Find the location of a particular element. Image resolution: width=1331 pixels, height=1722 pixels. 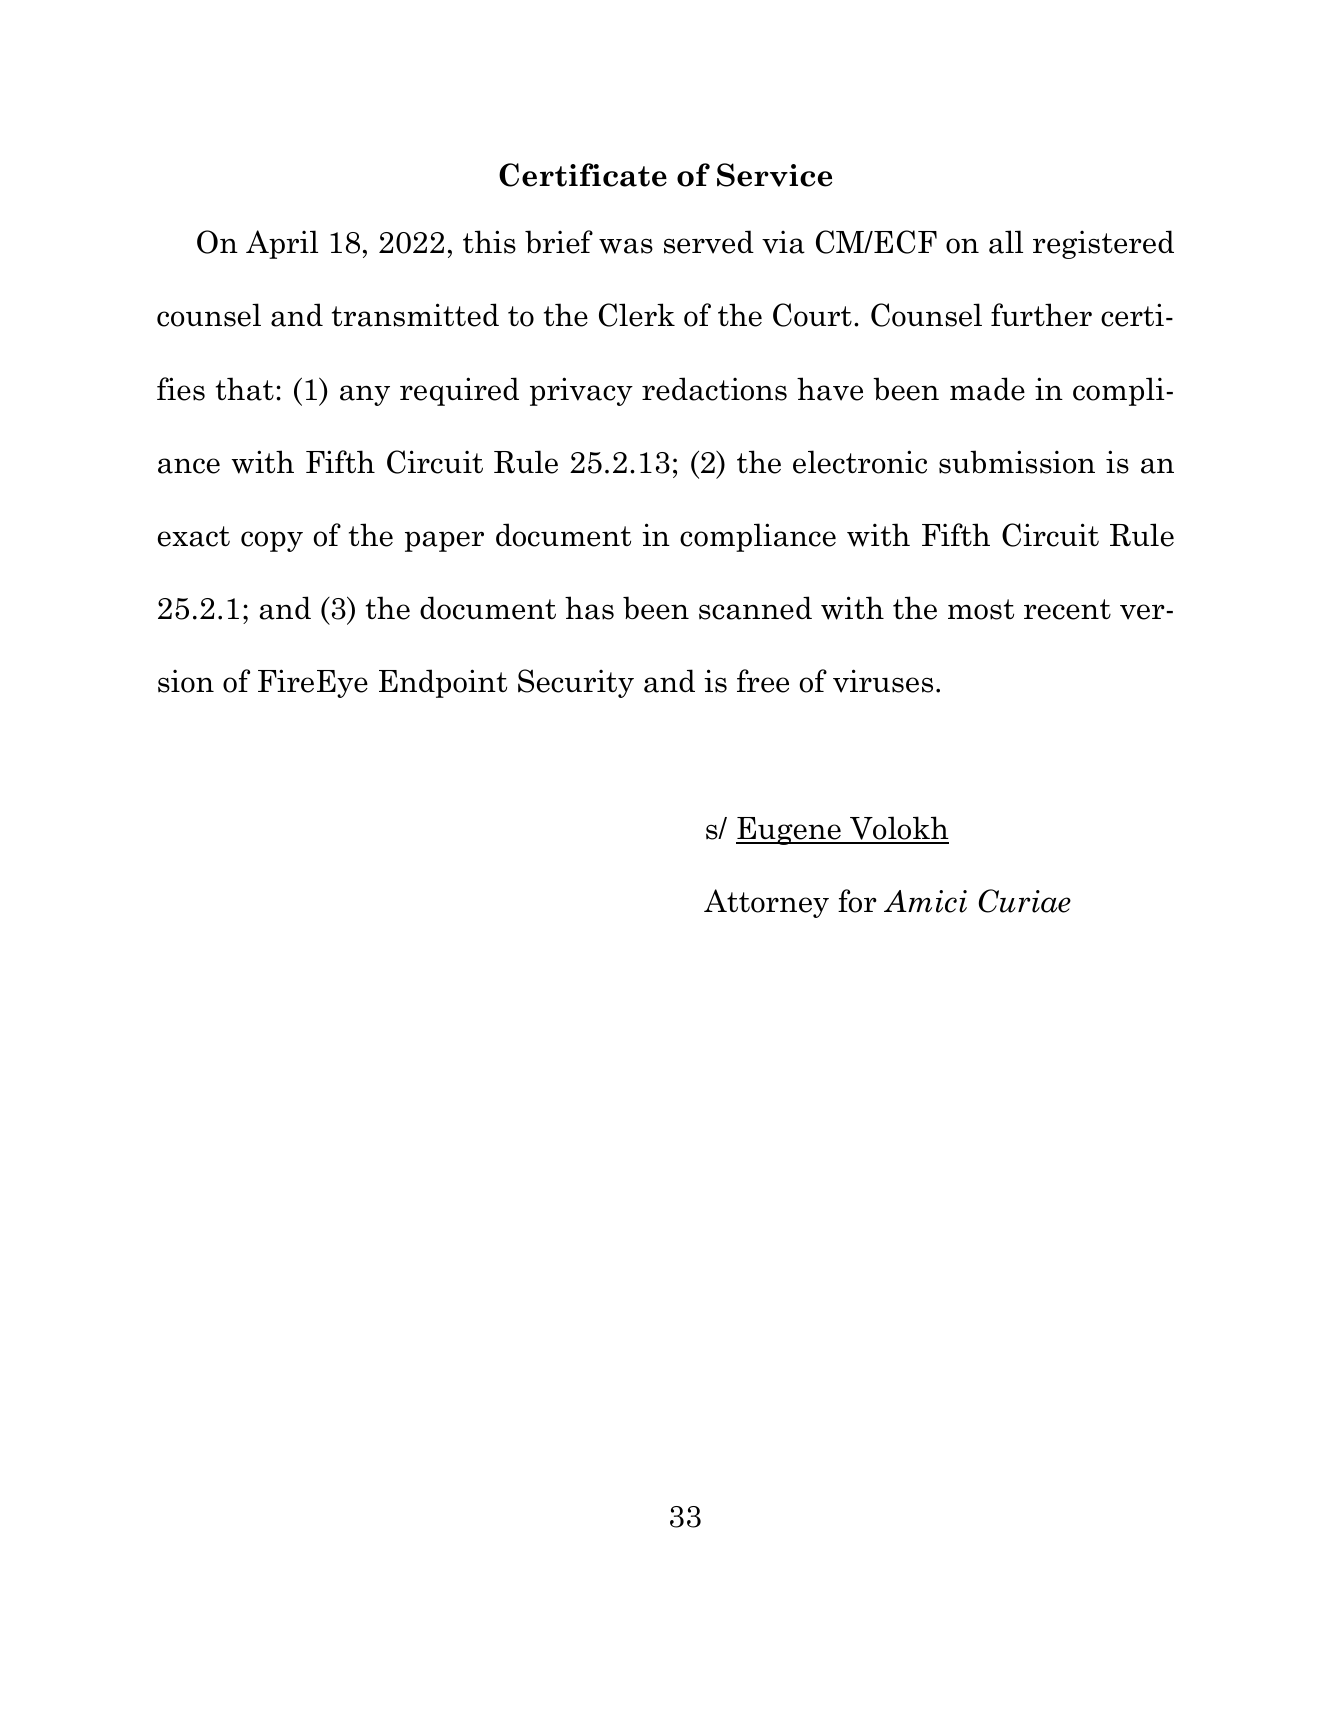

was is located at coordinates (626, 246).
